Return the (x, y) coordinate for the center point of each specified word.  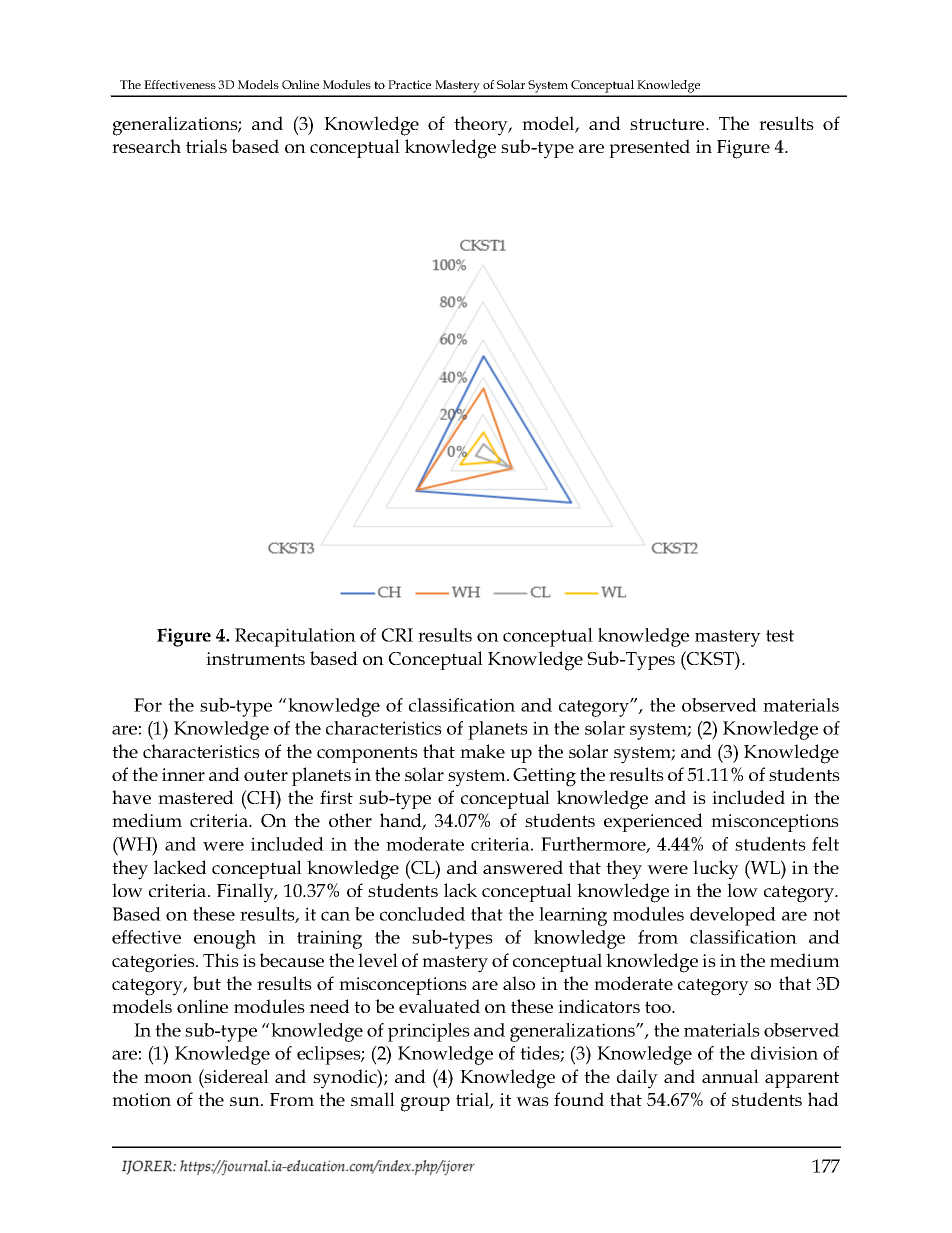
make (482, 751)
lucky (716, 870)
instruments (255, 658)
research (146, 146)
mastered (196, 797)
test (780, 636)
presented (649, 148)
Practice (409, 84)
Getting (544, 777)
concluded (422, 914)
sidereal (236, 1076)
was (532, 1101)
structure (668, 124)
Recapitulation (295, 637)
